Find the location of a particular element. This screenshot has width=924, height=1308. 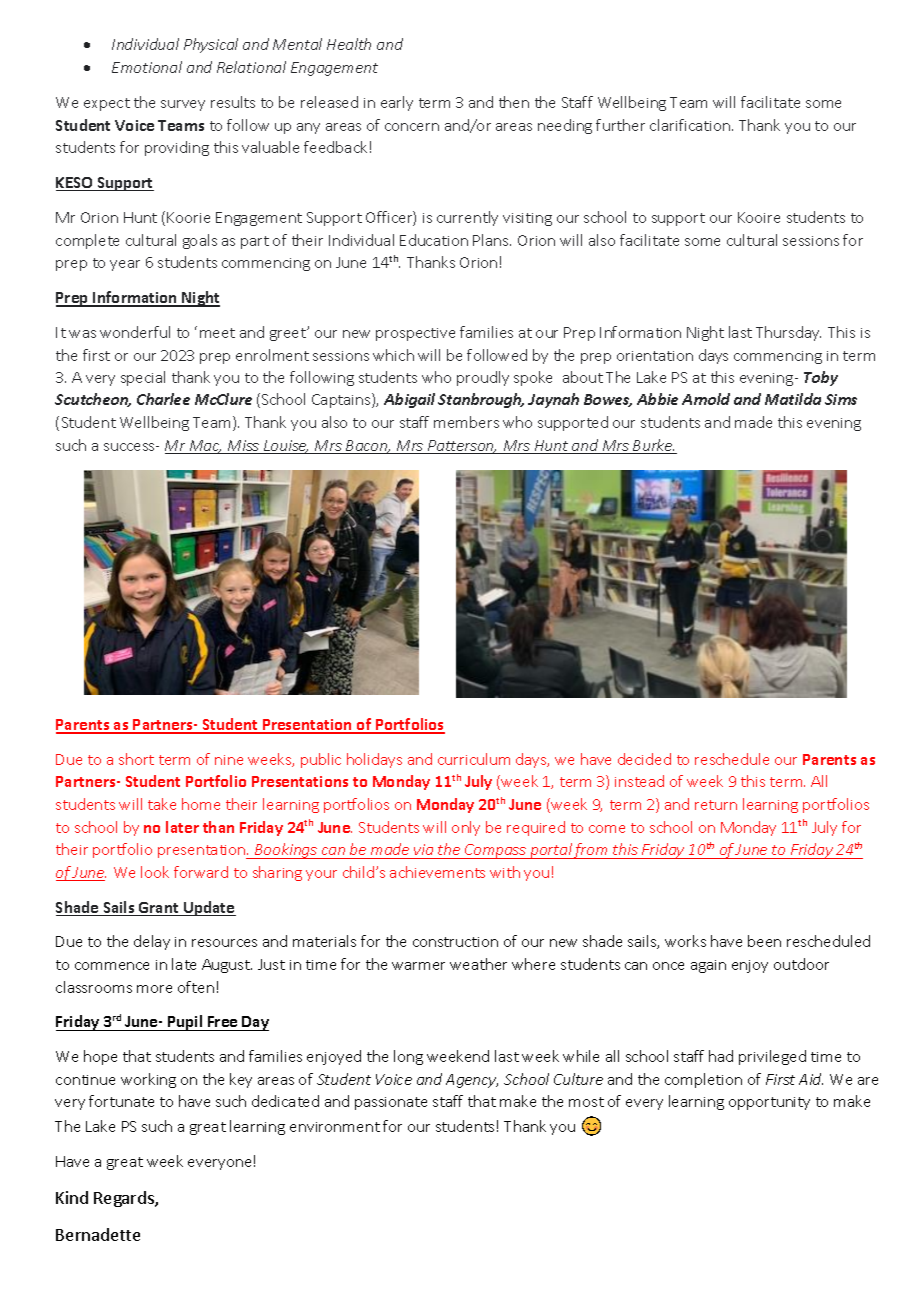

decided is located at coordinates (644, 759).
